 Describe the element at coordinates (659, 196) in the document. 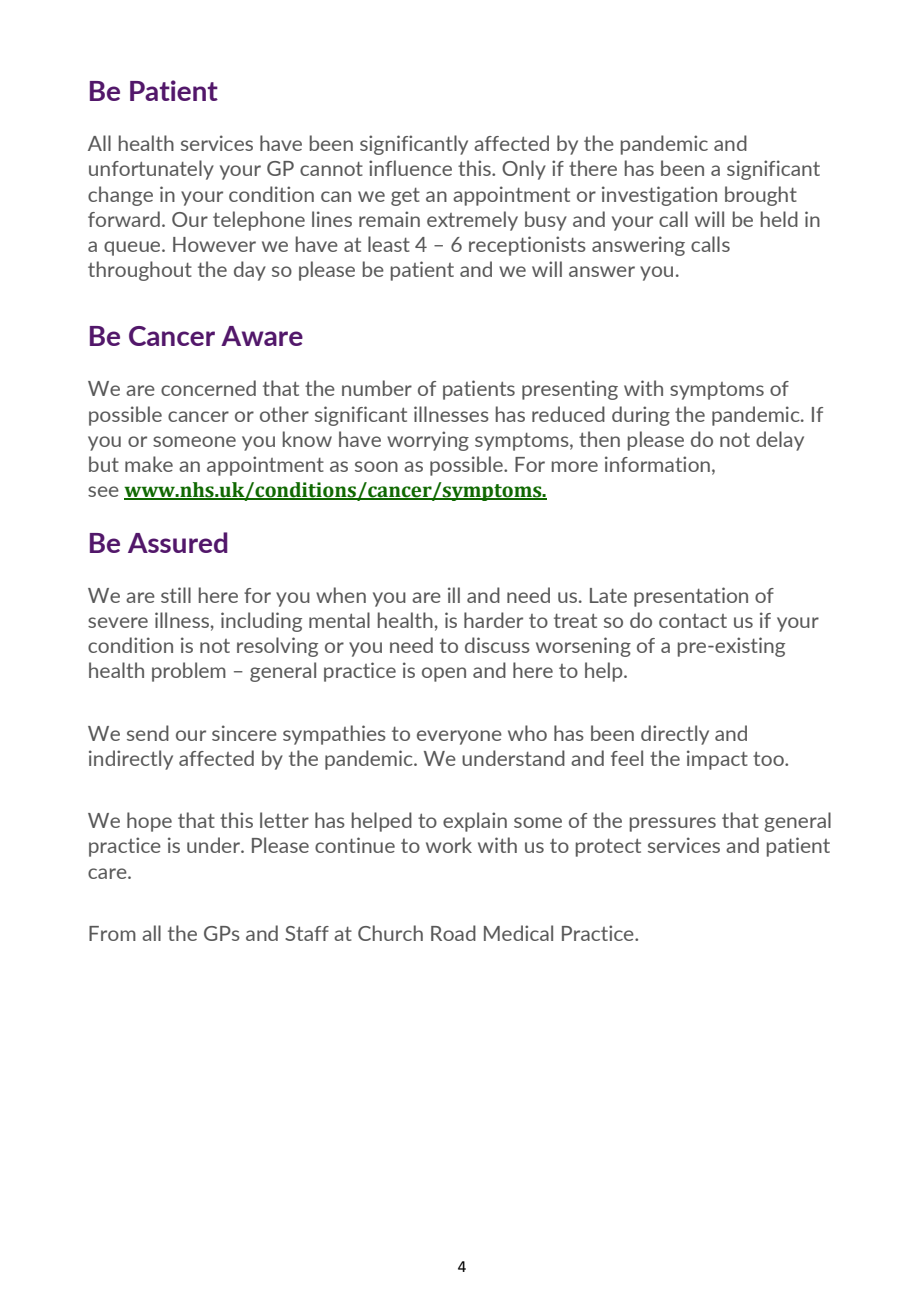

I see `investigation` at that location.
